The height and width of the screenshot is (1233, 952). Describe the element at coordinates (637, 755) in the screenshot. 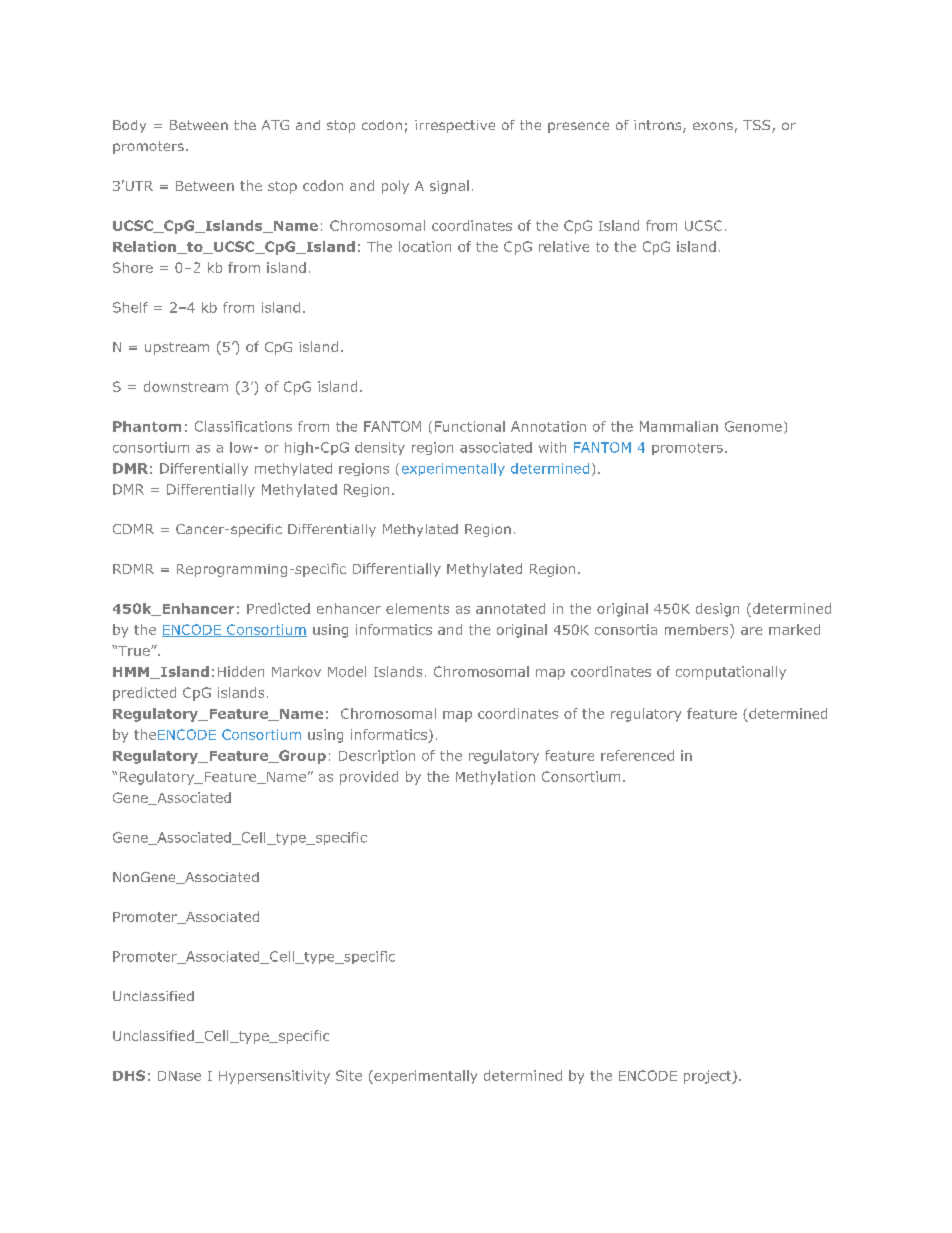

I see `referenced` at that location.
